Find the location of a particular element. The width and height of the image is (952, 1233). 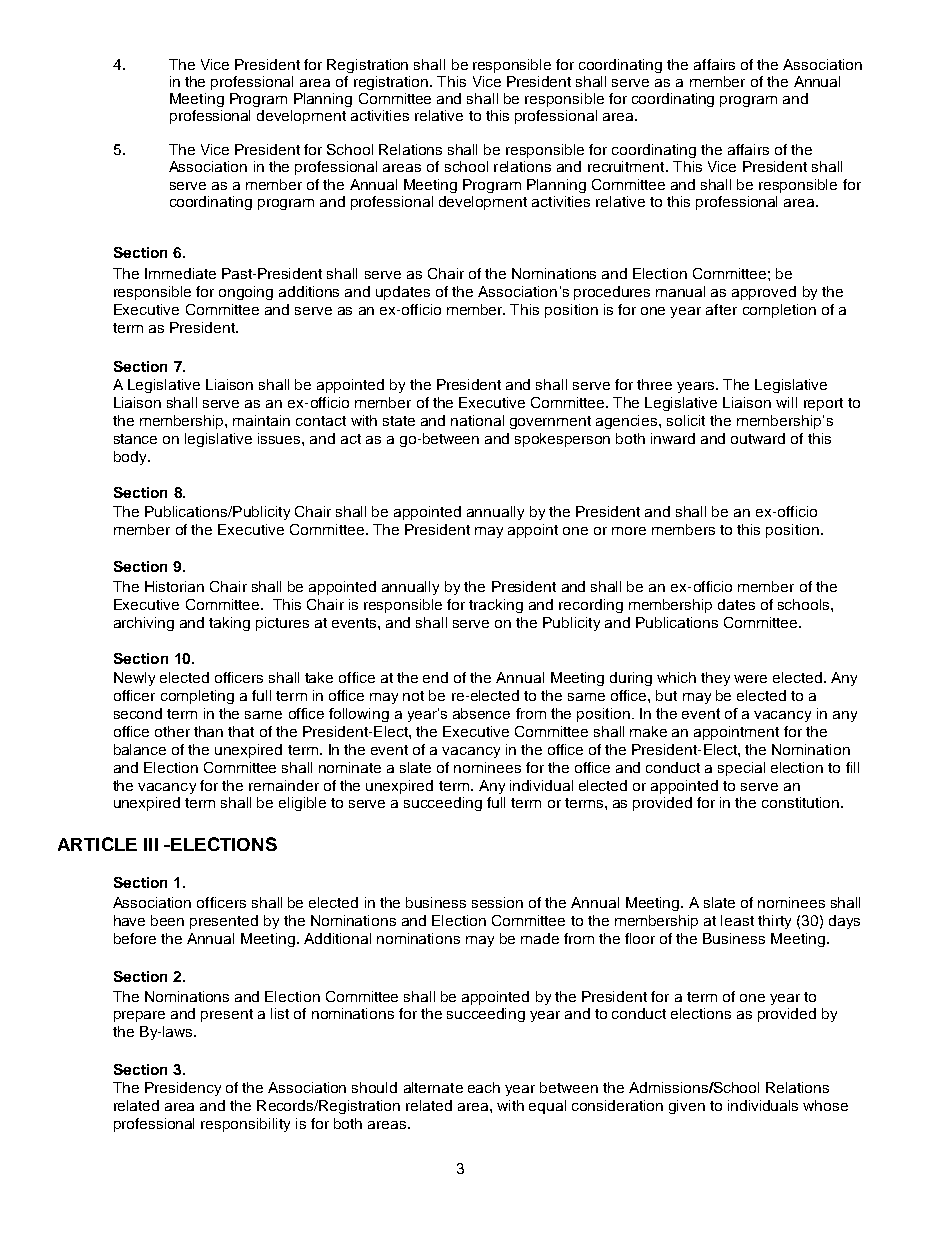

each is located at coordinates (484, 1087).
